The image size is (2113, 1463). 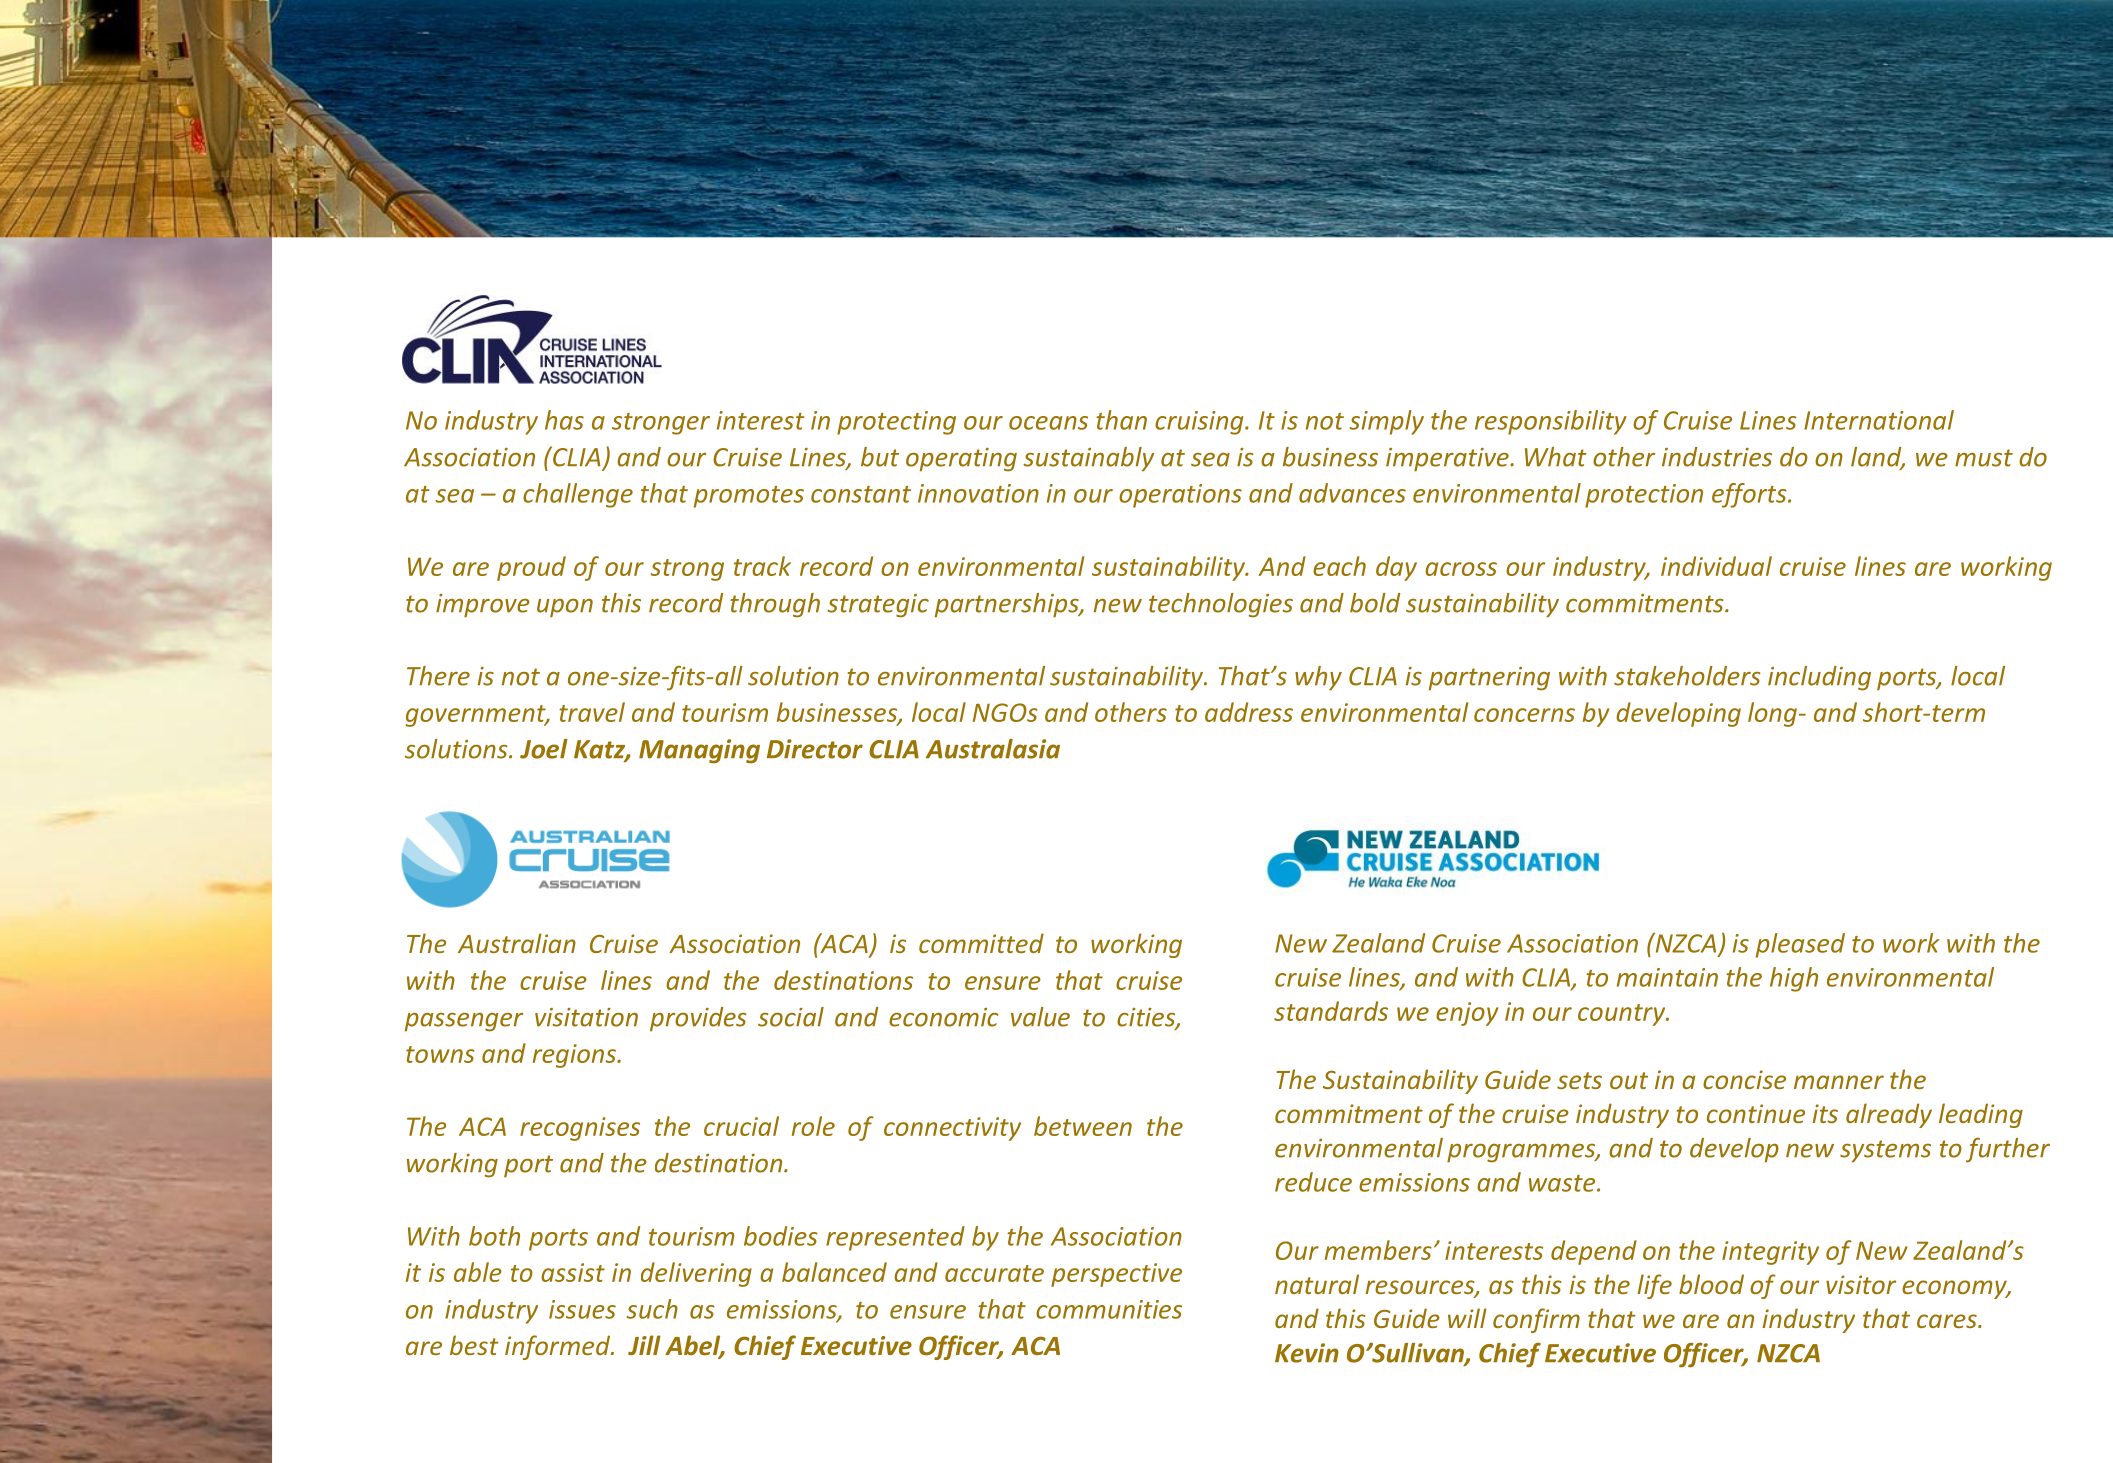 What do you see at coordinates (1819, 678) in the document?
I see `including` at bounding box center [1819, 678].
